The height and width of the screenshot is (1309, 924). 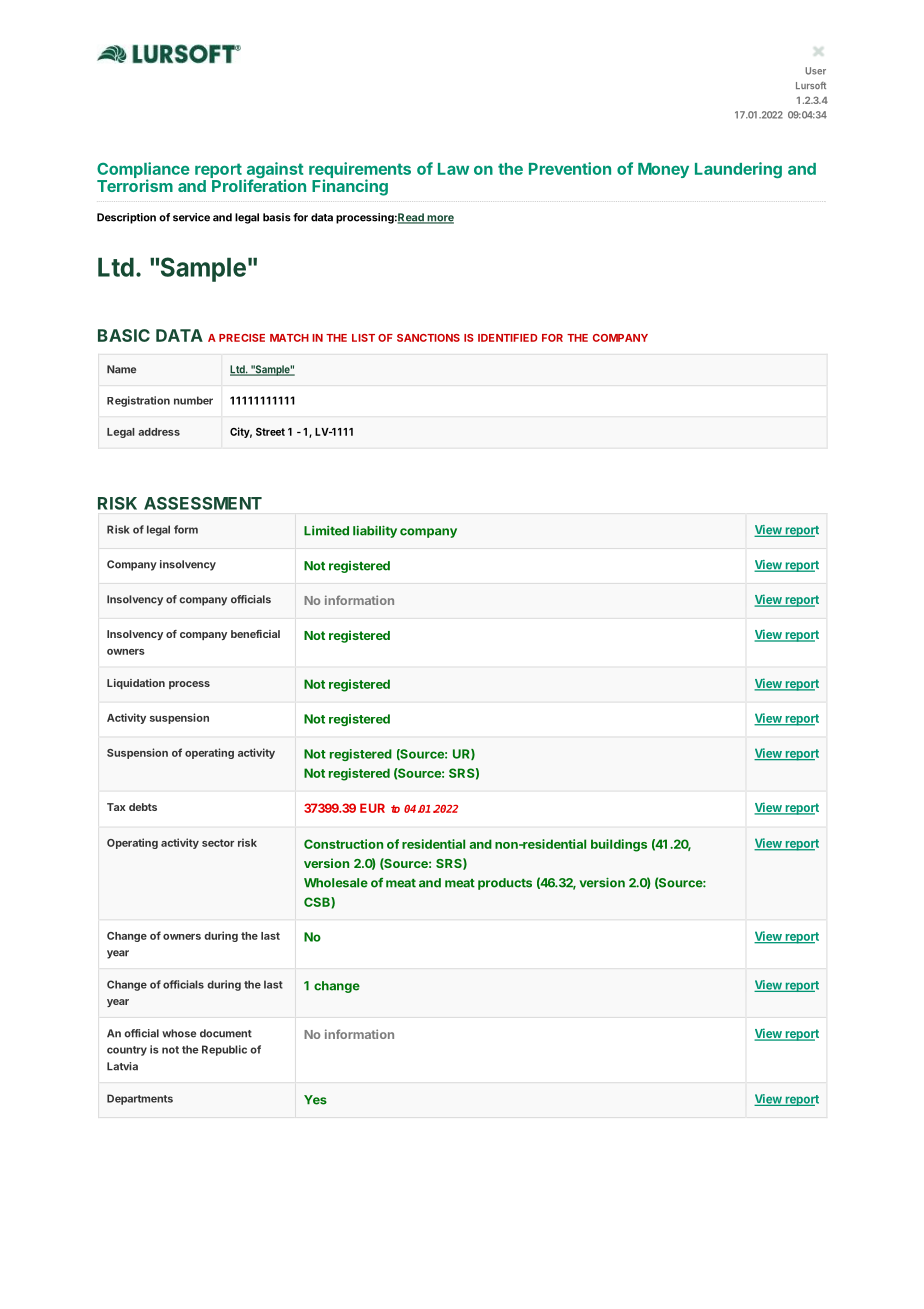 I want to click on debts, so click(x=143, y=807).
